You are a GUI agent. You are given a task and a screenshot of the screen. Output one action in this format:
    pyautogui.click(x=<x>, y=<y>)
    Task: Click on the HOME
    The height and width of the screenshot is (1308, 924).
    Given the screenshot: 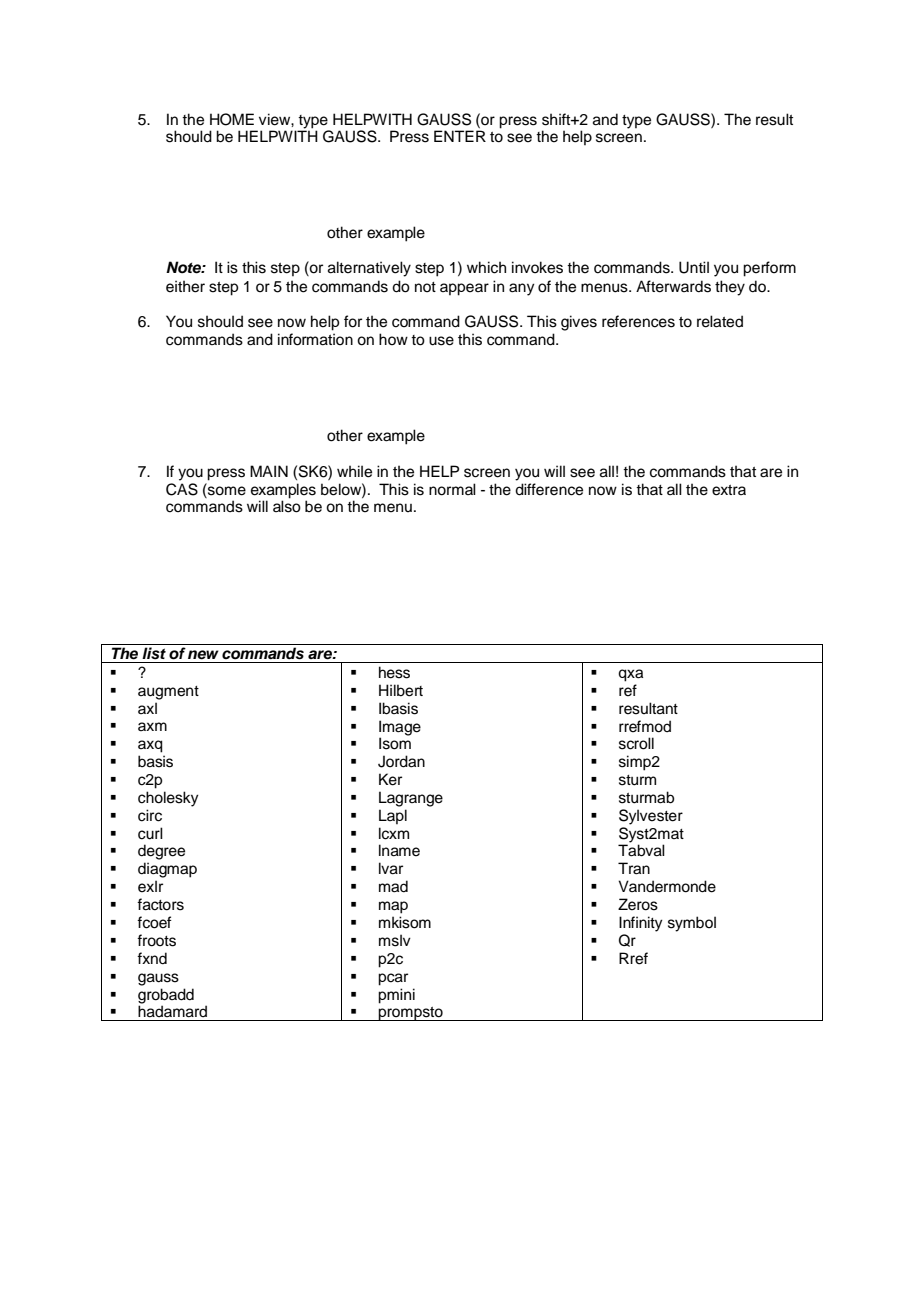 What is the action you would take?
    pyautogui.click(x=232, y=119)
